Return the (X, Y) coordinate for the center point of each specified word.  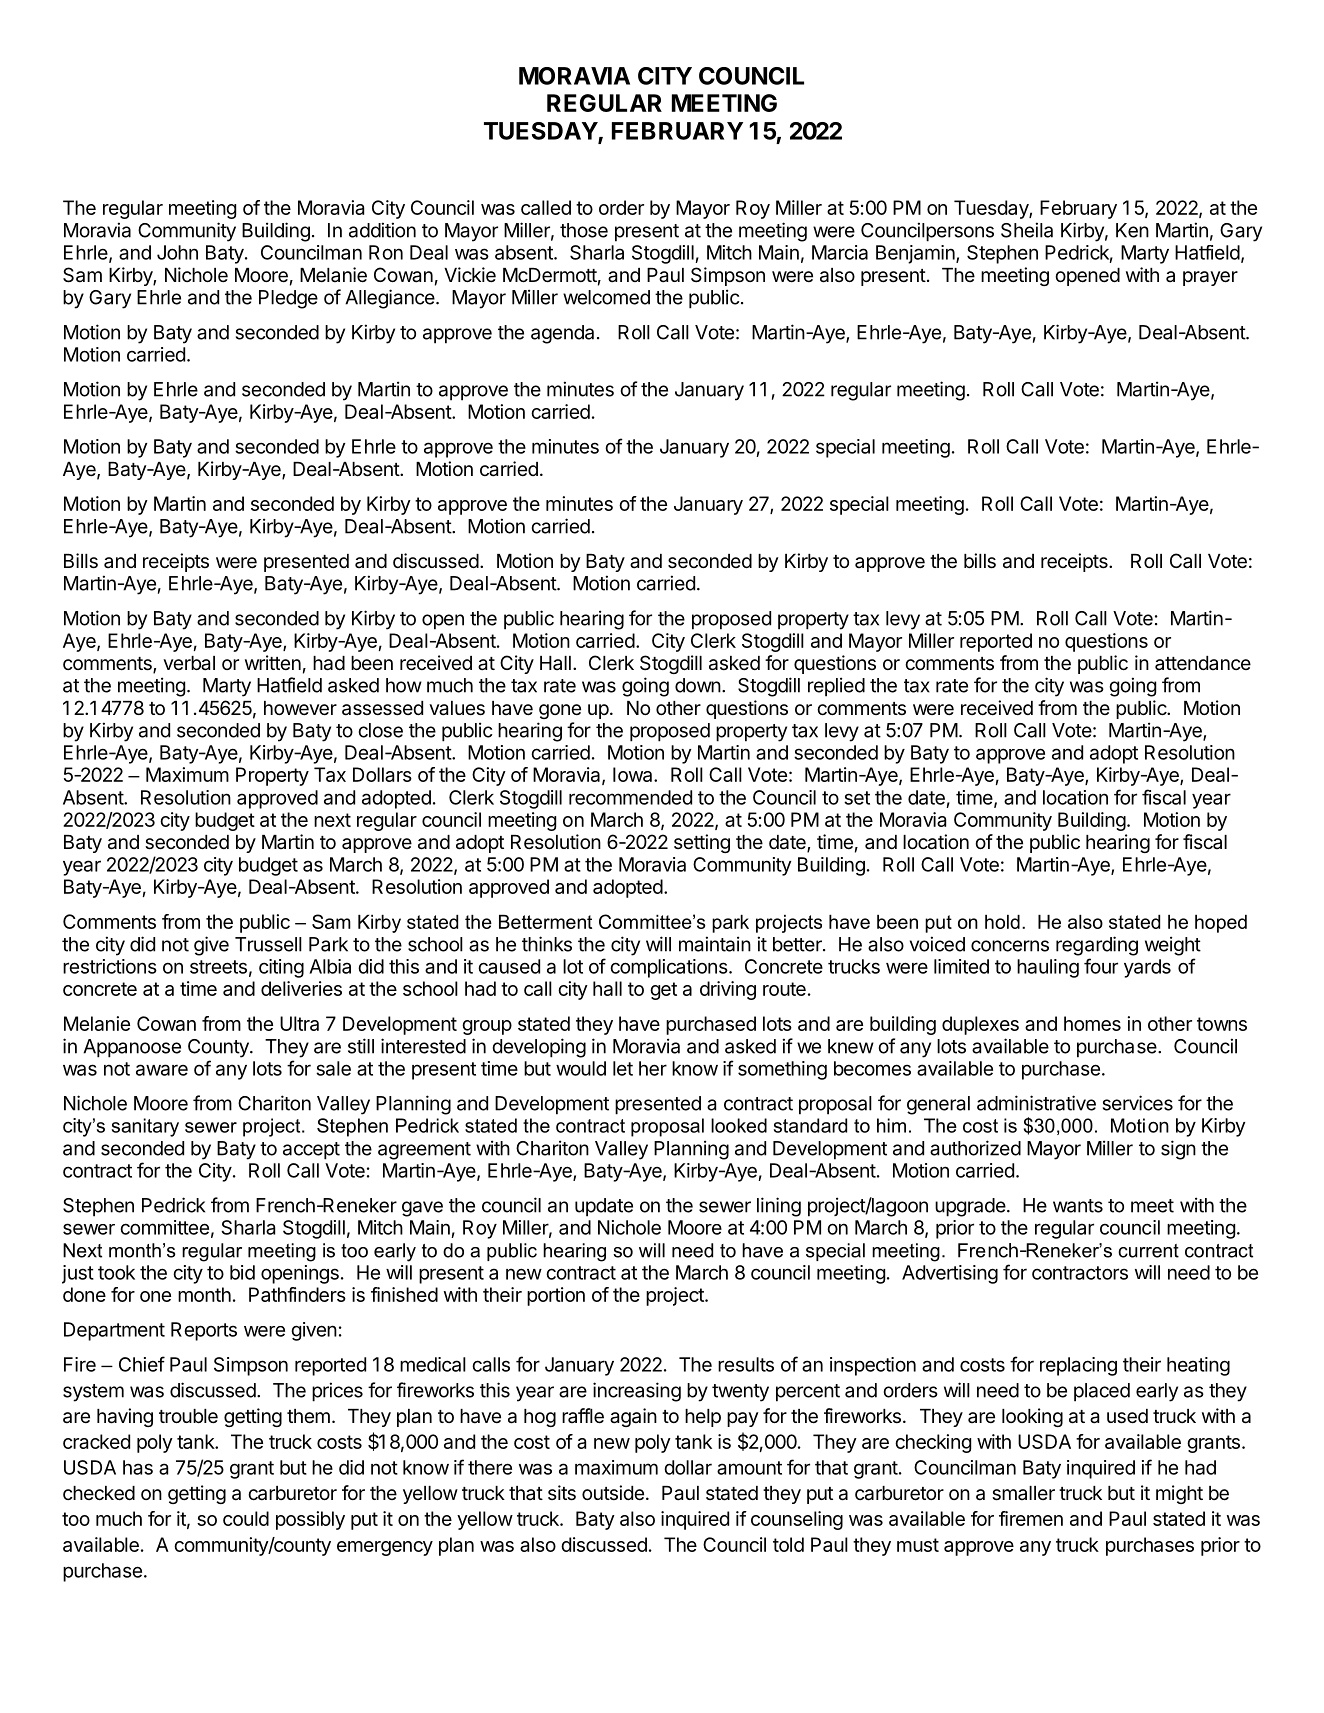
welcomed (606, 297)
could (246, 1518)
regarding (1097, 946)
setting (702, 843)
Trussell (268, 944)
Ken (1132, 230)
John (177, 252)
